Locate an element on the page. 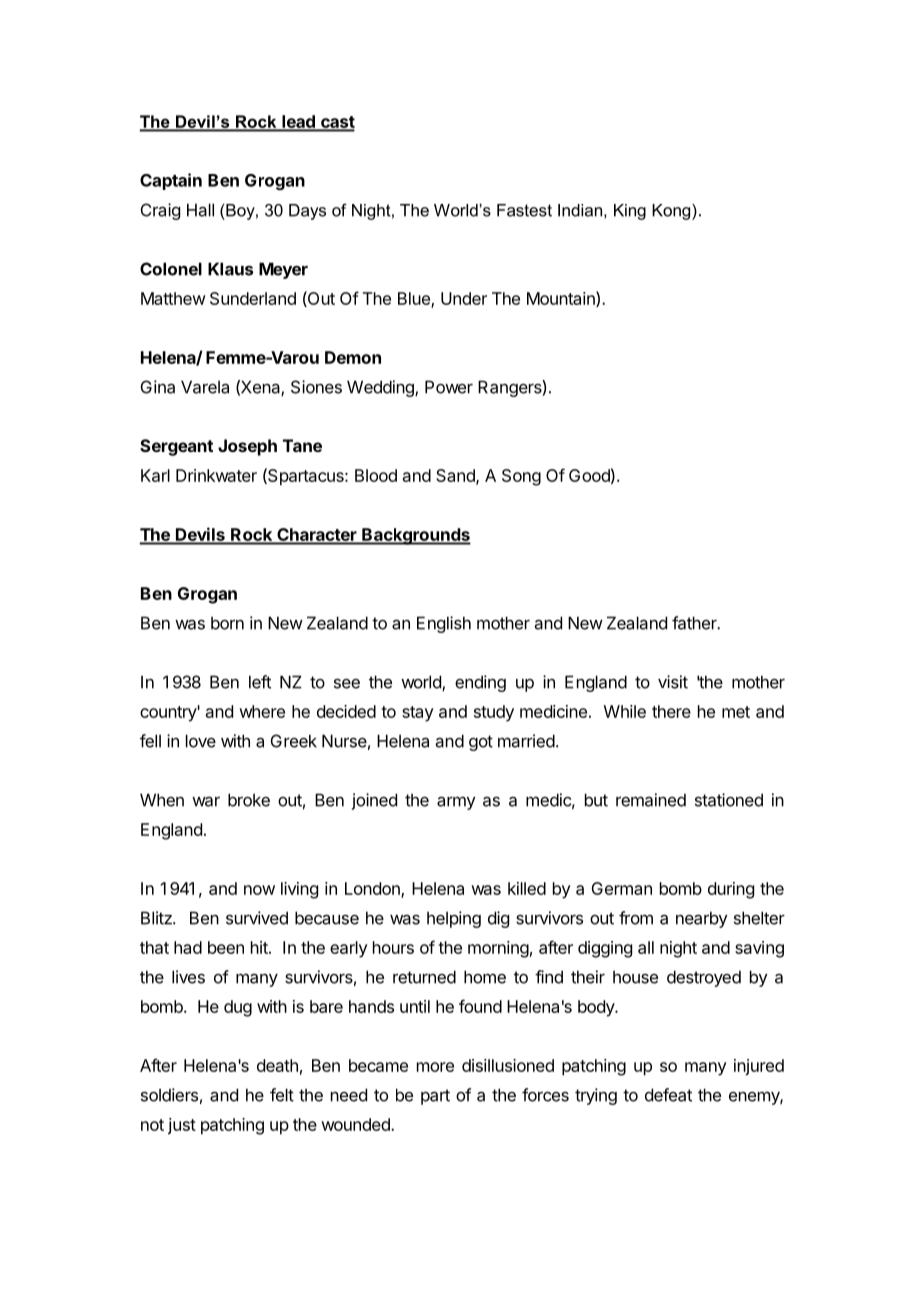 The height and width of the document is (1309, 924). born is located at coordinates (227, 623).
